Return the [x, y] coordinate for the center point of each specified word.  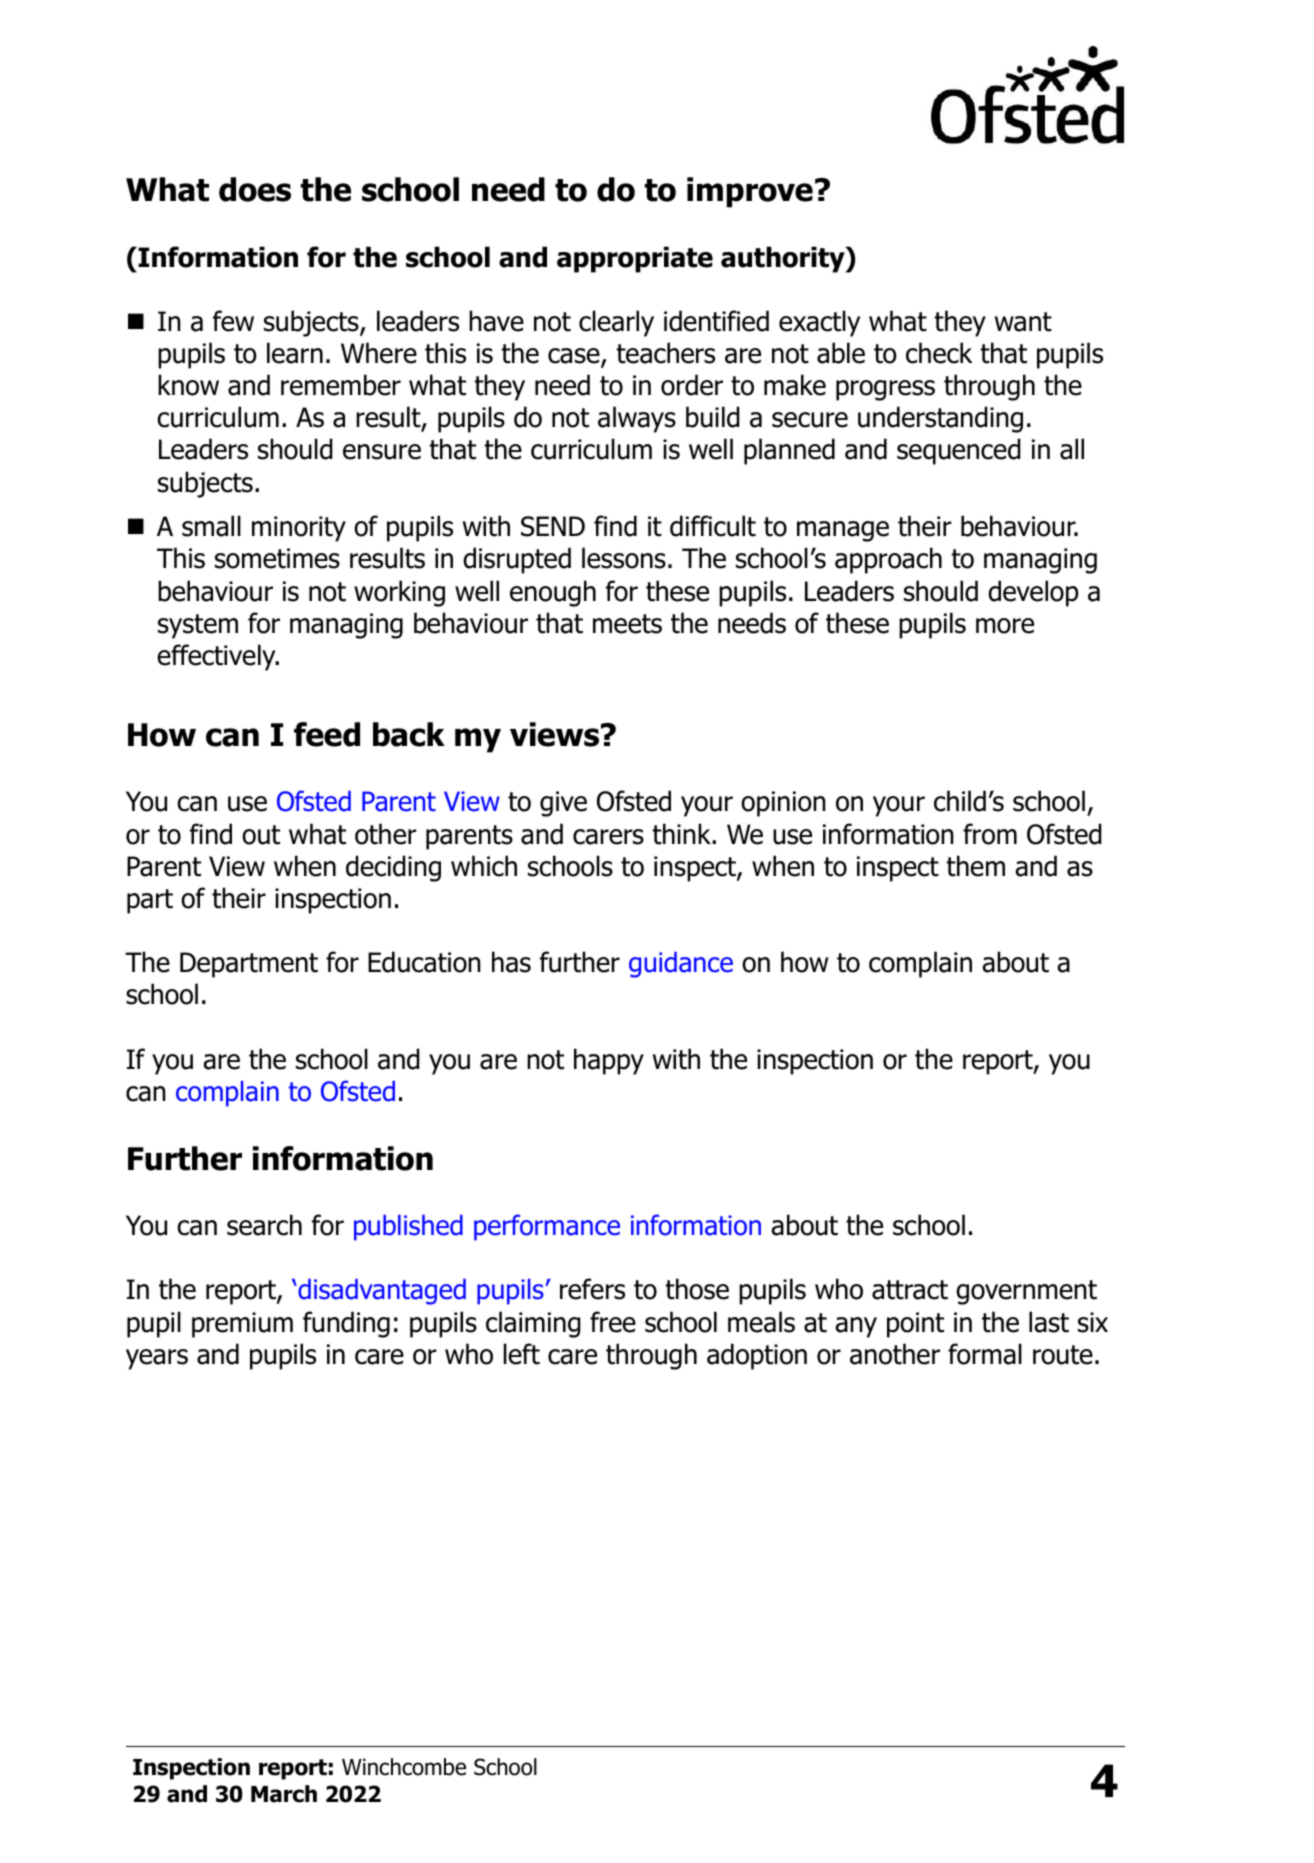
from [990, 834]
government [1026, 1292]
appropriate [635, 259]
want [1023, 322]
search [264, 1225]
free [613, 1322]
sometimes [277, 558]
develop [1033, 593]
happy [609, 1061]
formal [985, 1354]
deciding [393, 868]
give [563, 804]
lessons [624, 558]
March [284, 1794]
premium [242, 1325]
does [255, 189]
